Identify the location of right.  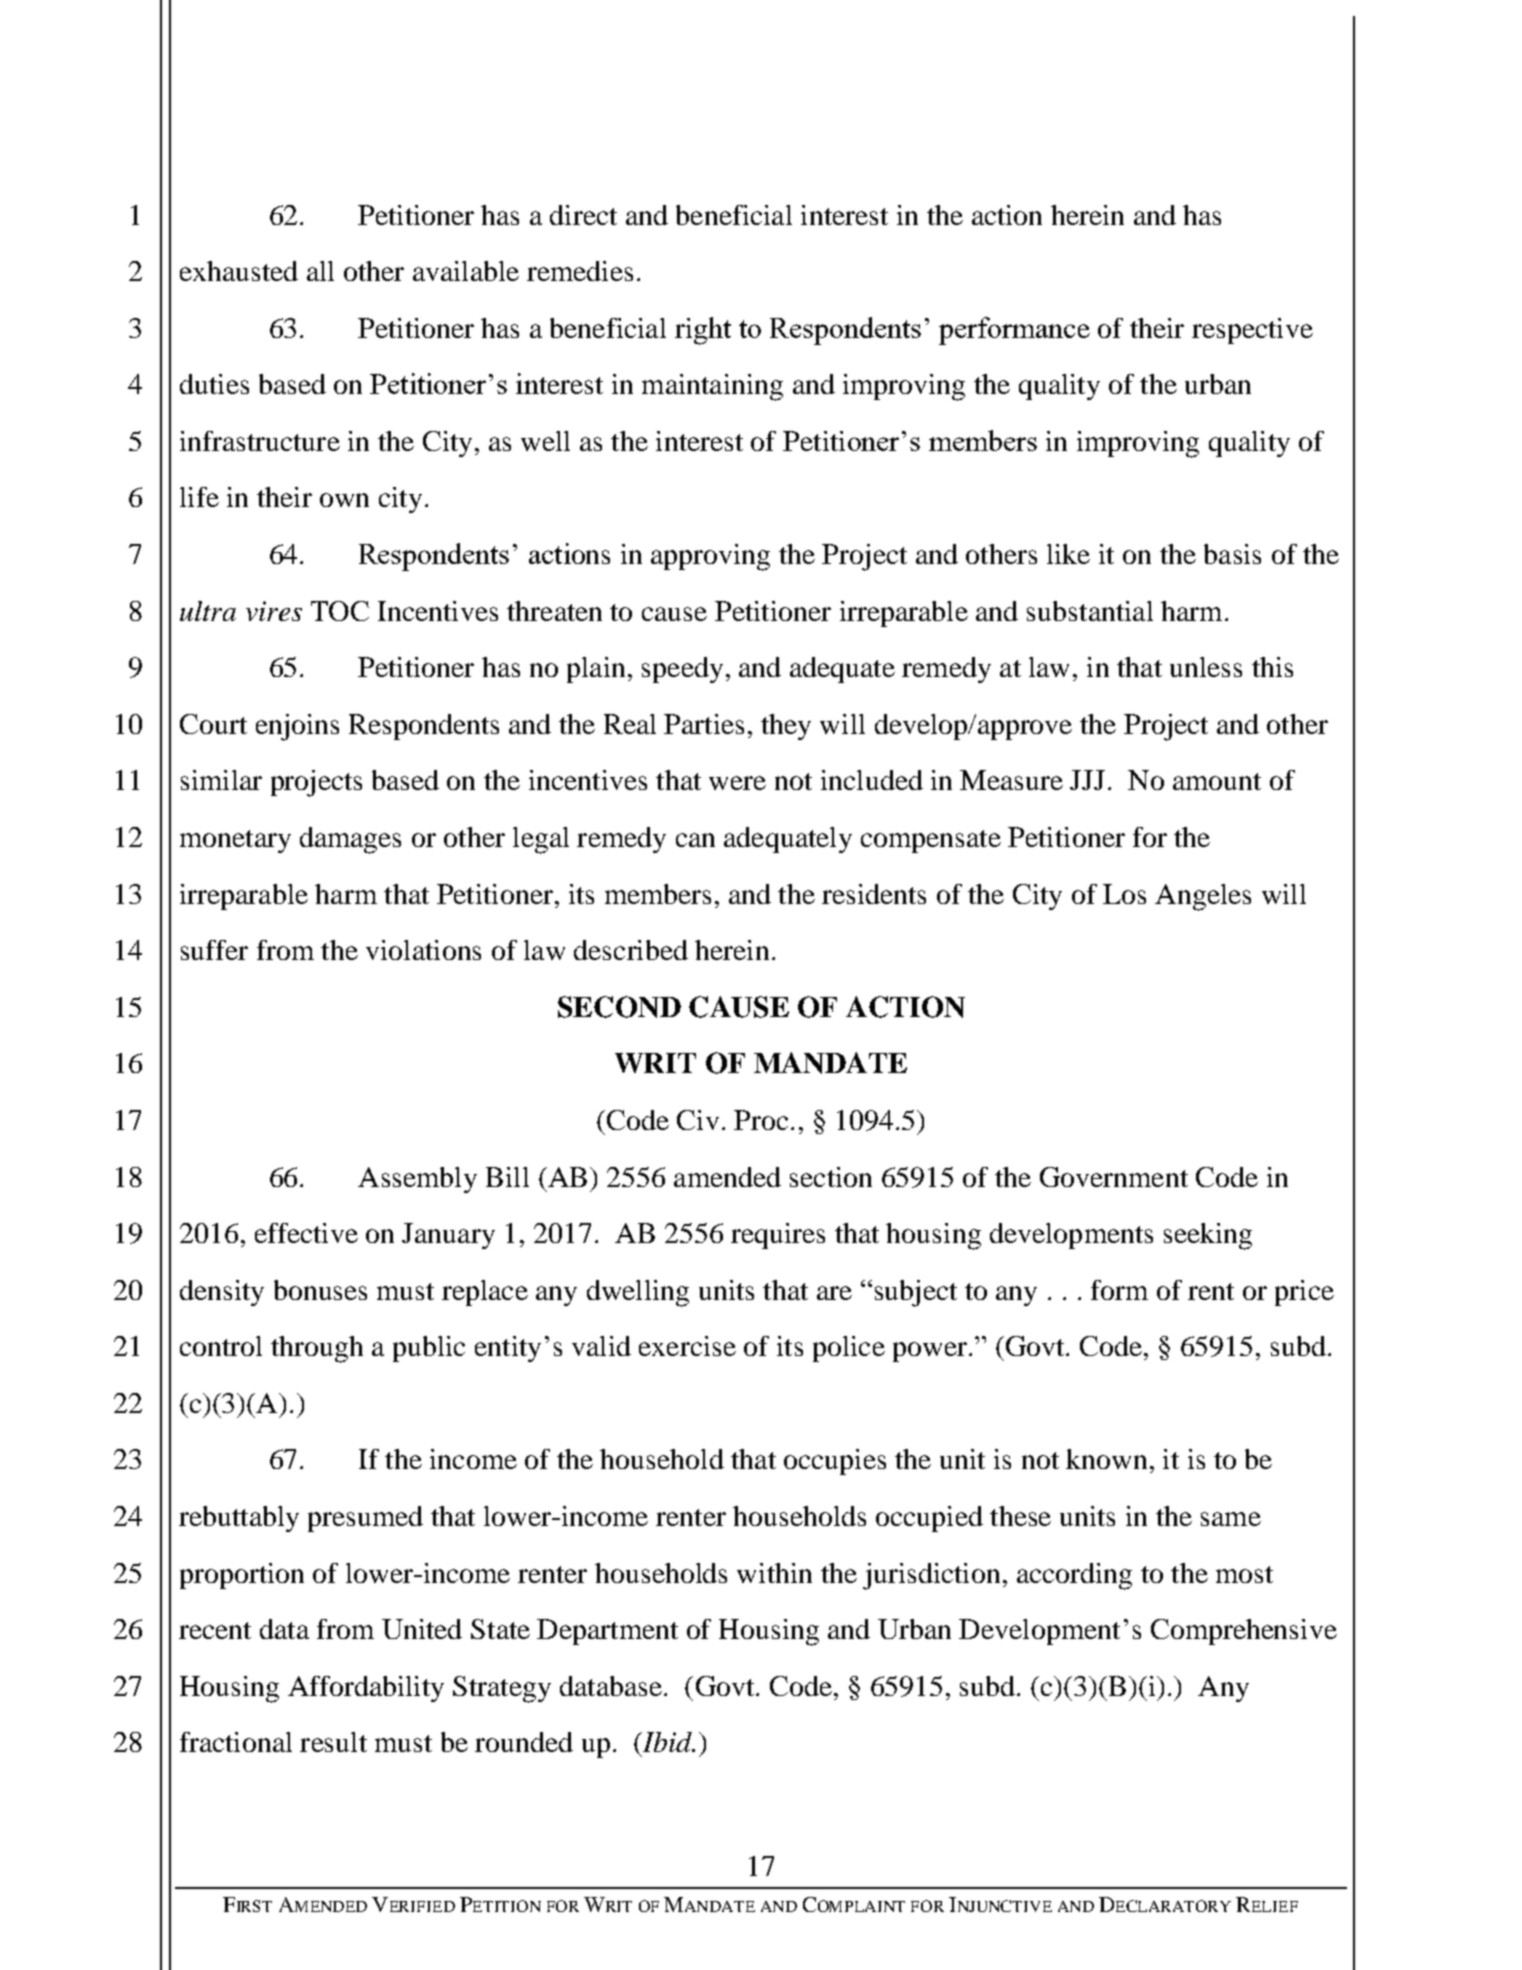
(703, 331).
